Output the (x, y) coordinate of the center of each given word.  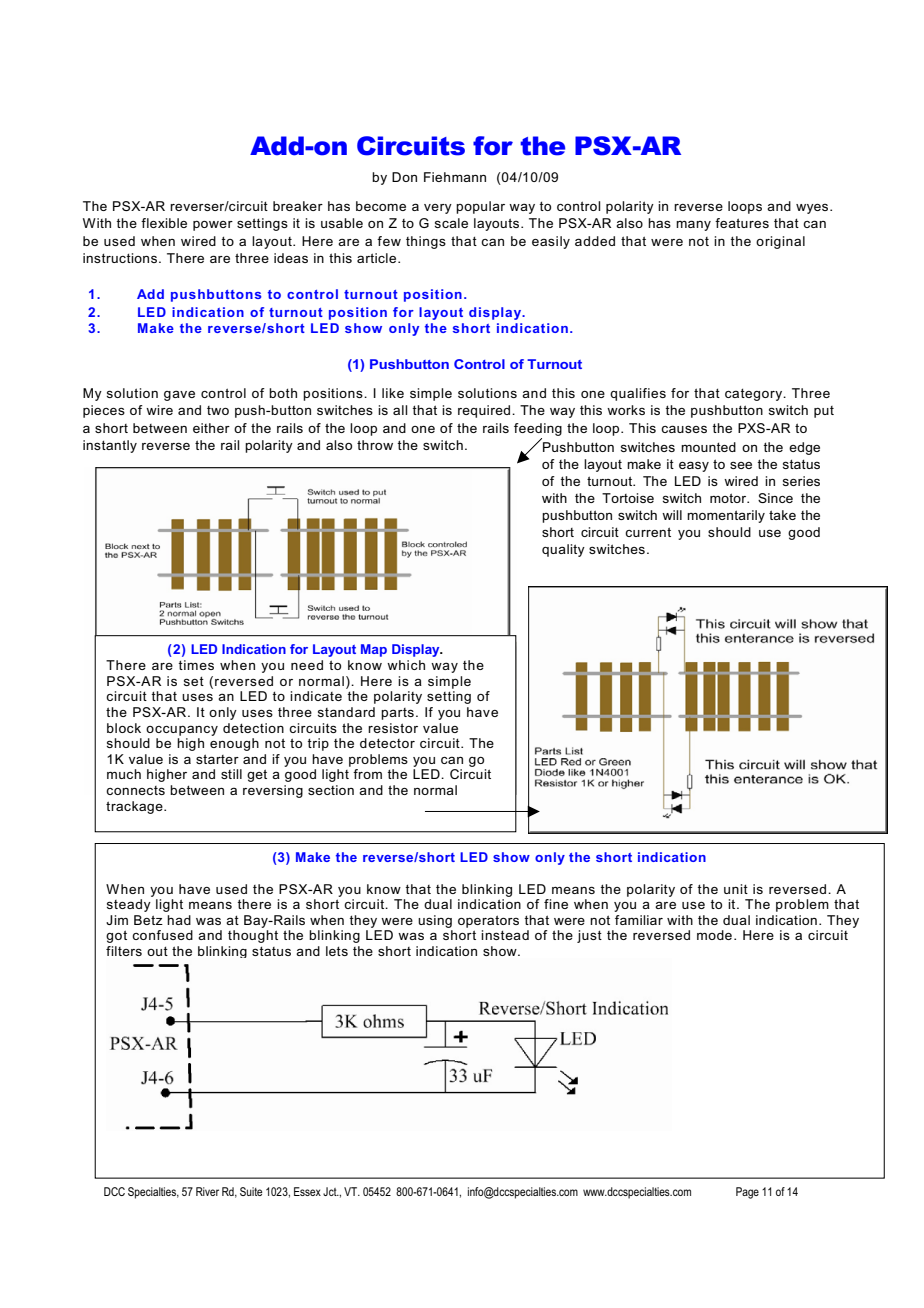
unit (736, 889)
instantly (110, 446)
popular (480, 207)
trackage (135, 807)
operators (488, 921)
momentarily (726, 516)
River (207, 1191)
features (742, 223)
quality (563, 550)
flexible (164, 223)
